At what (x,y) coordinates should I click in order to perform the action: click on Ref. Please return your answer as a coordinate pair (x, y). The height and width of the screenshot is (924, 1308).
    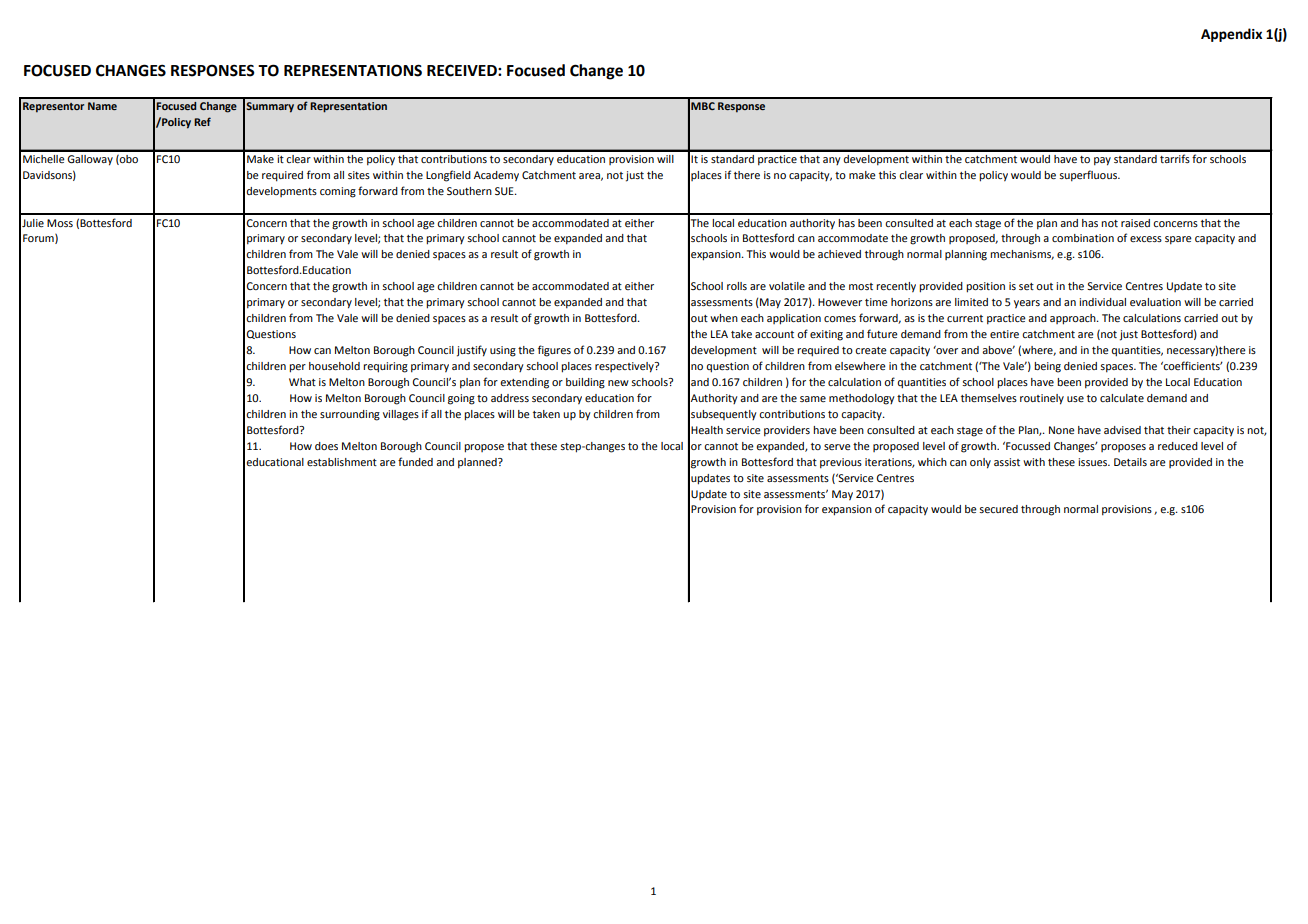
    Looking at the image, I should click on (202, 121).
